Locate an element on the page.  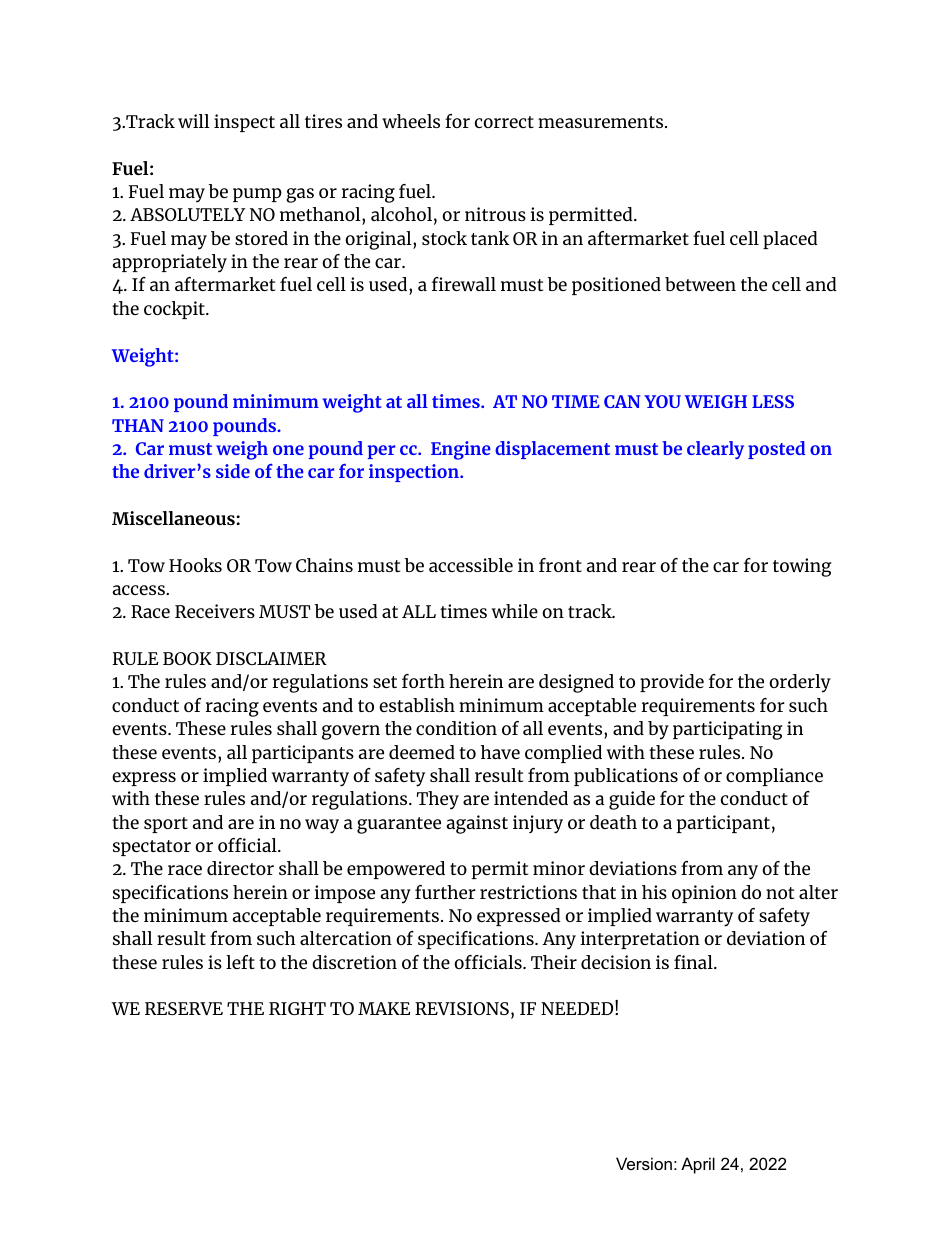
while is located at coordinates (515, 611).
